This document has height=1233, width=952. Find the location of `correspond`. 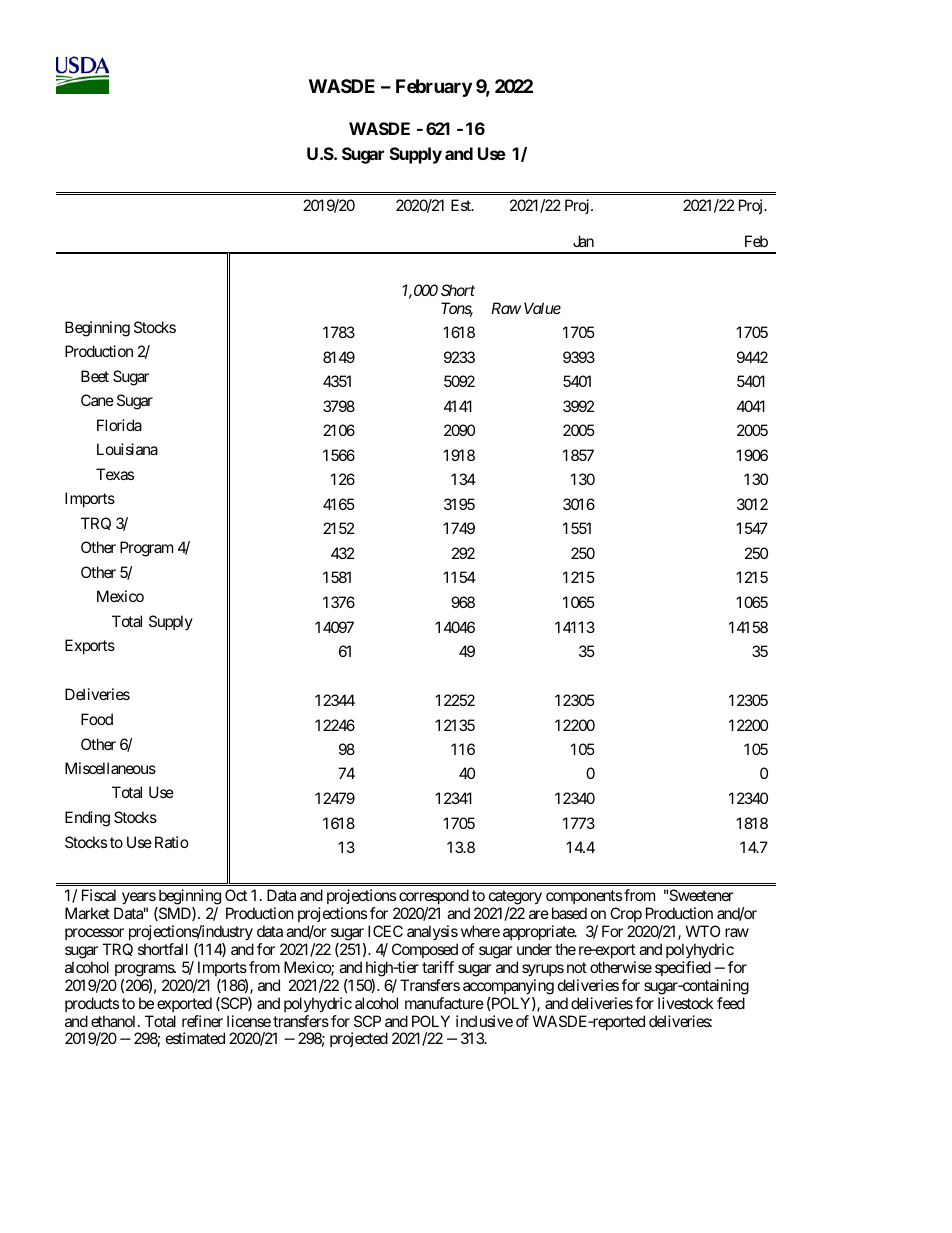

correspond is located at coordinates (433, 898).
